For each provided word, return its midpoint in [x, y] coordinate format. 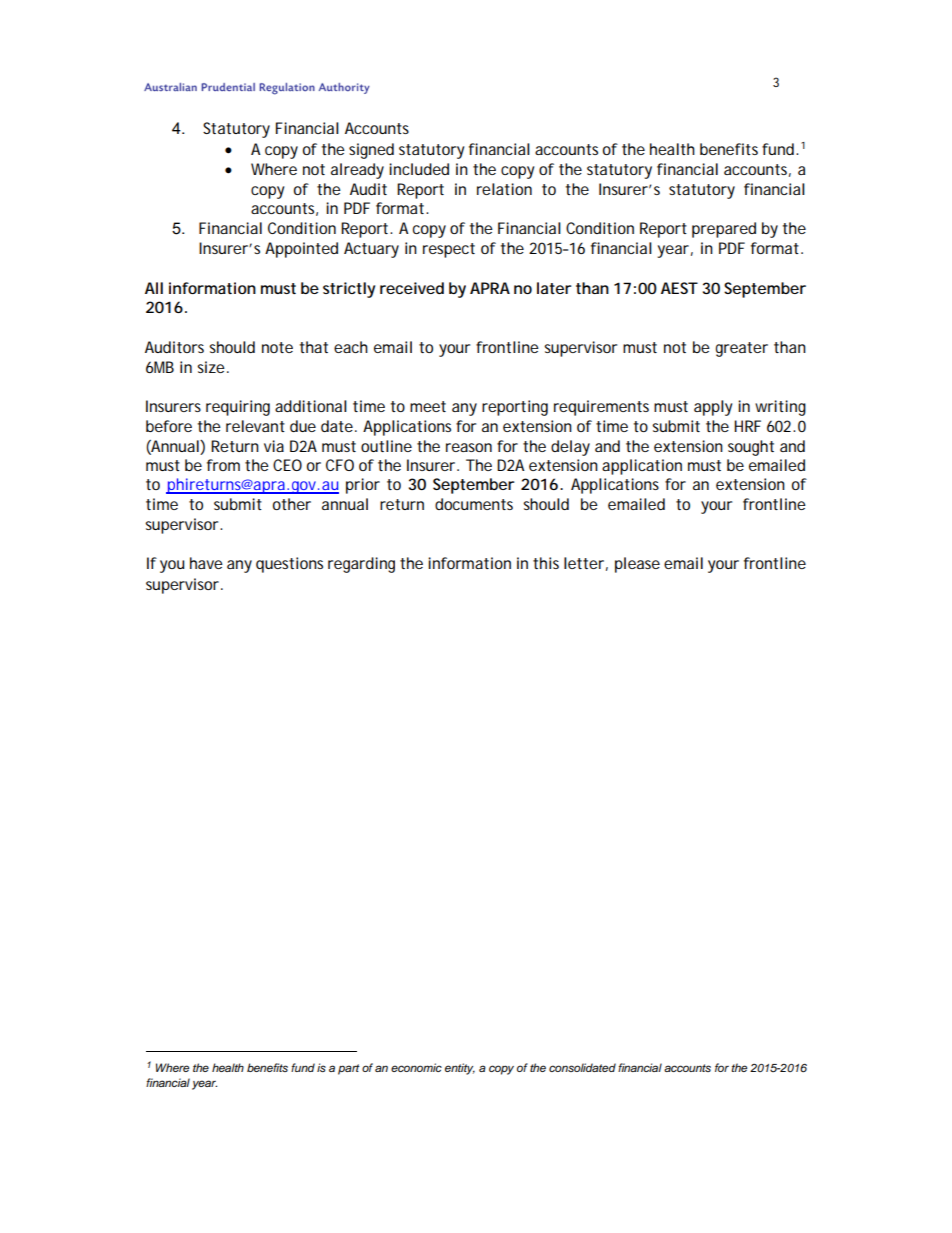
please [637, 565]
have [206, 563]
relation [504, 189]
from [223, 465]
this [546, 563]
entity [460, 1069]
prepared [724, 230]
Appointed [301, 250]
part [349, 1069]
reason [469, 447]
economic [416, 1067]
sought [751, 448]
